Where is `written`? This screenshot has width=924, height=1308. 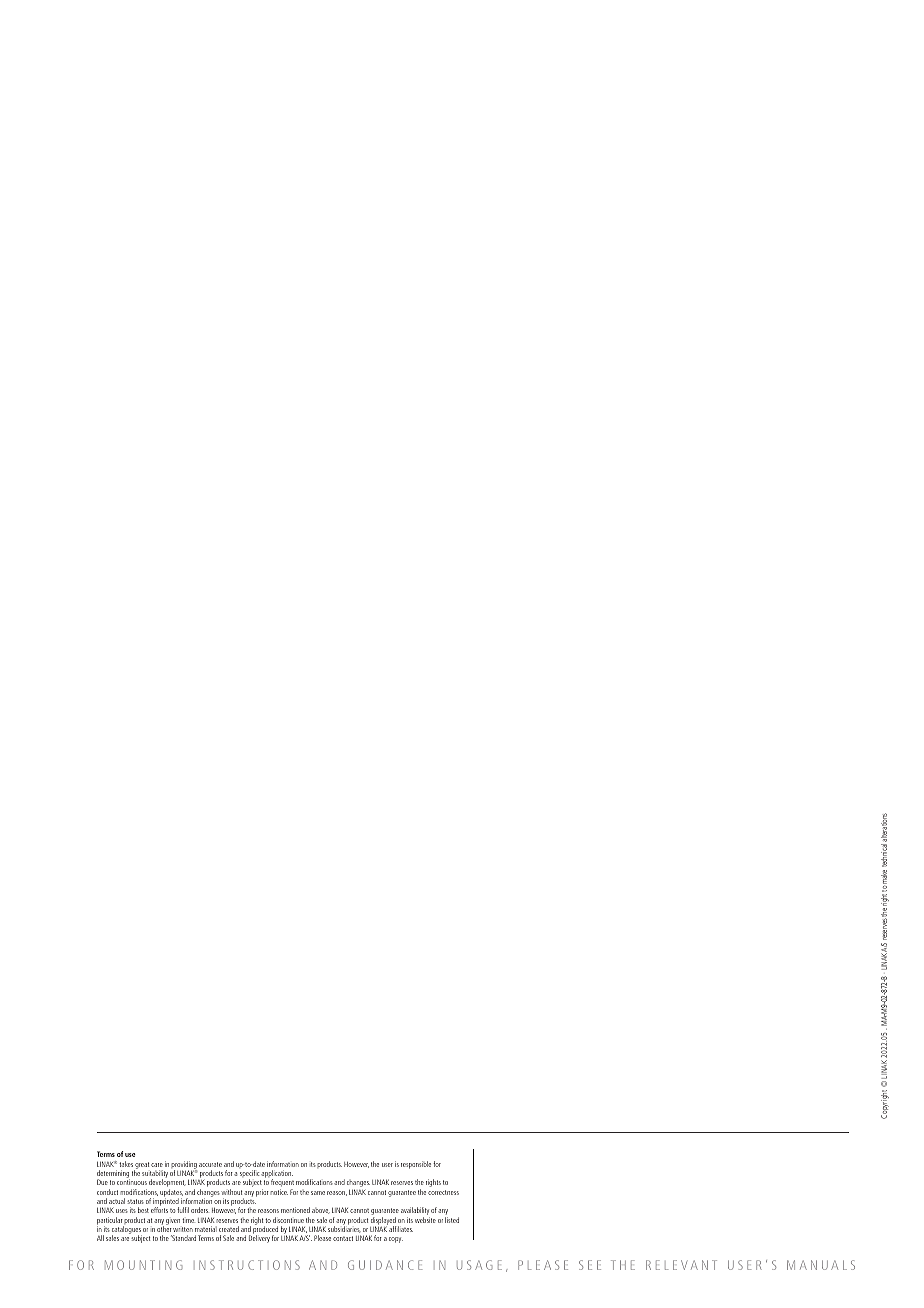
written is located at coordinates (183, 1229).
